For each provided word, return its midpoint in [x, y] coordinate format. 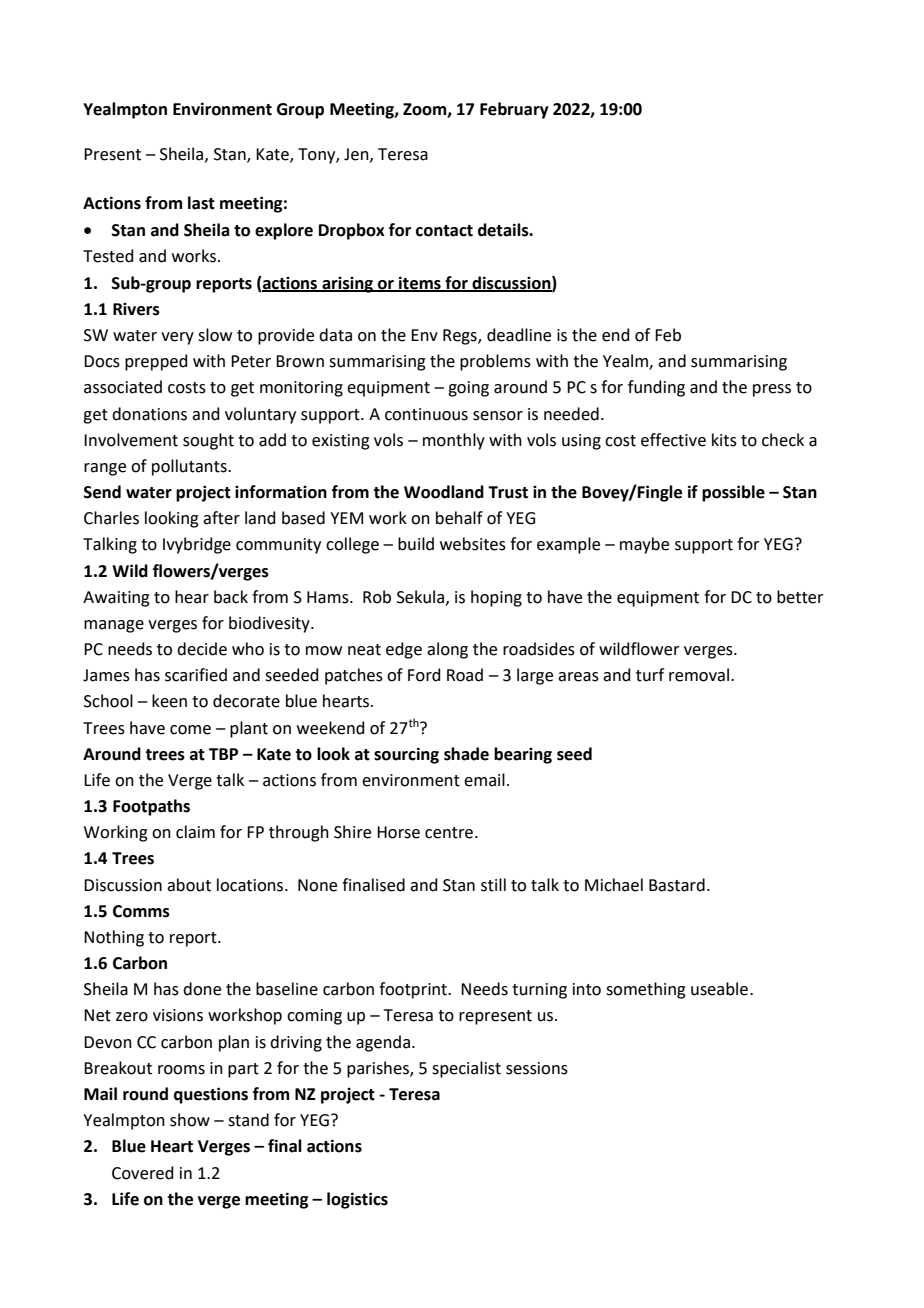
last [201, 203]
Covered [143, 1173]
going [468, 389]
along [447, 650]
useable [719, 989]
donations [149, 414]
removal [699, 675]
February [514, 110]
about [189, 885]
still [493, 885]
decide [202, 649]
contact [444, 231]
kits [724, 440]
